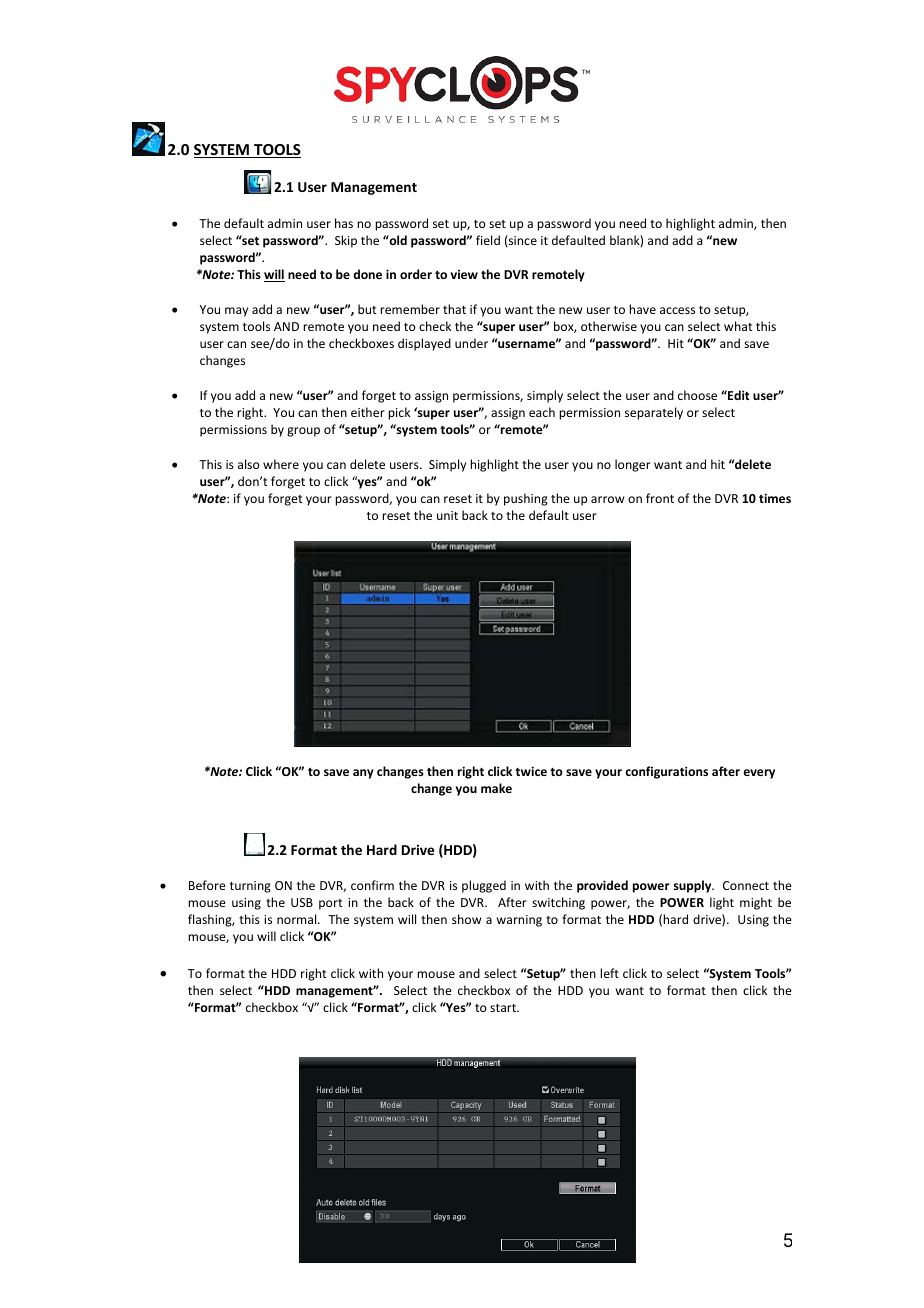  I want to click on pushing, so click(526, 499).
